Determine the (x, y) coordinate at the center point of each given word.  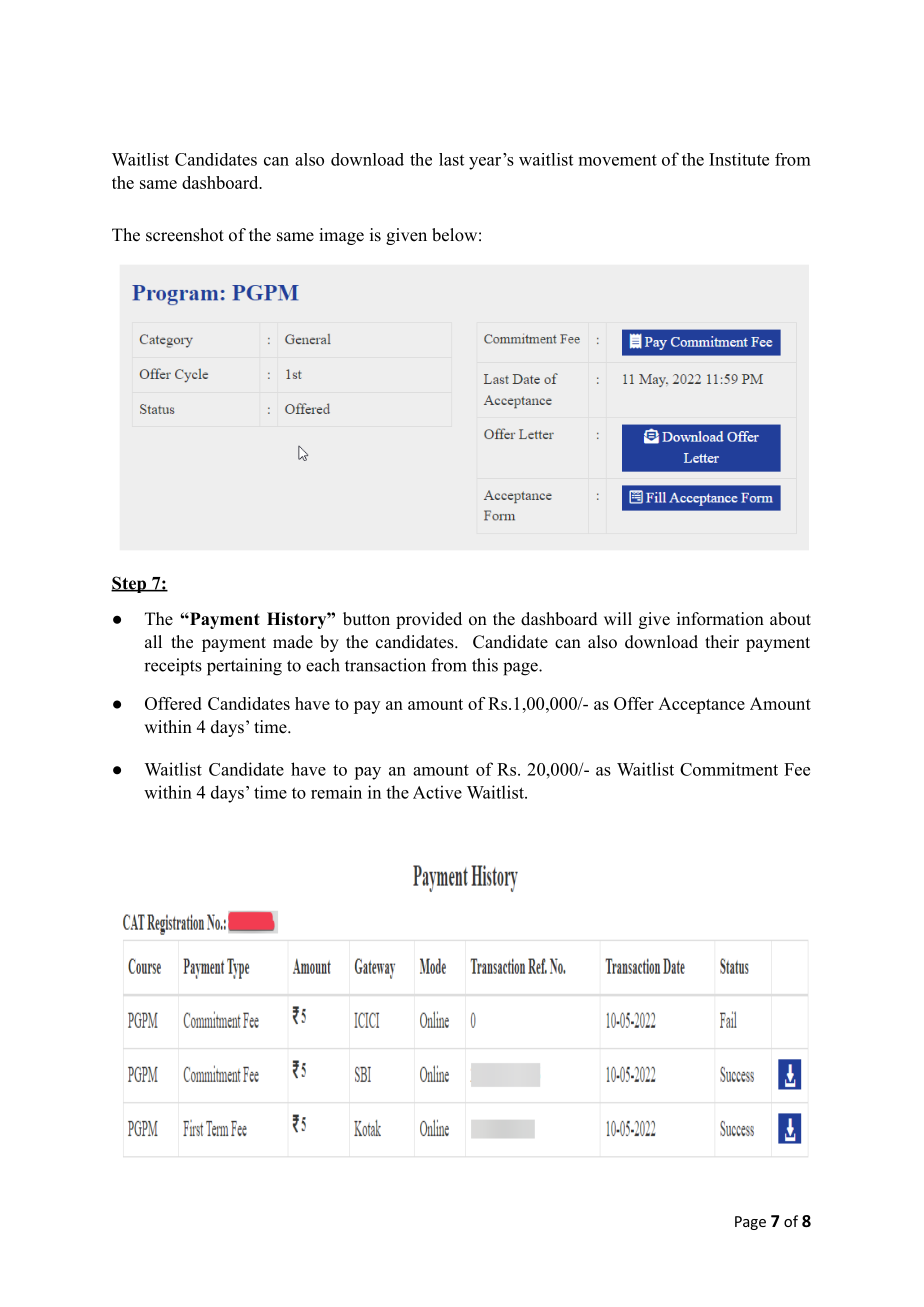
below (454, 235)
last (451, 159)
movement (618, 160)
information (720, 619)
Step (129, 584)
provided (429, 620)
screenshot (185, 235)
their (722, 642)
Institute (739, 159)
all (153, 641)
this (485, 665)
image (341, 236)
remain (336, 792)
